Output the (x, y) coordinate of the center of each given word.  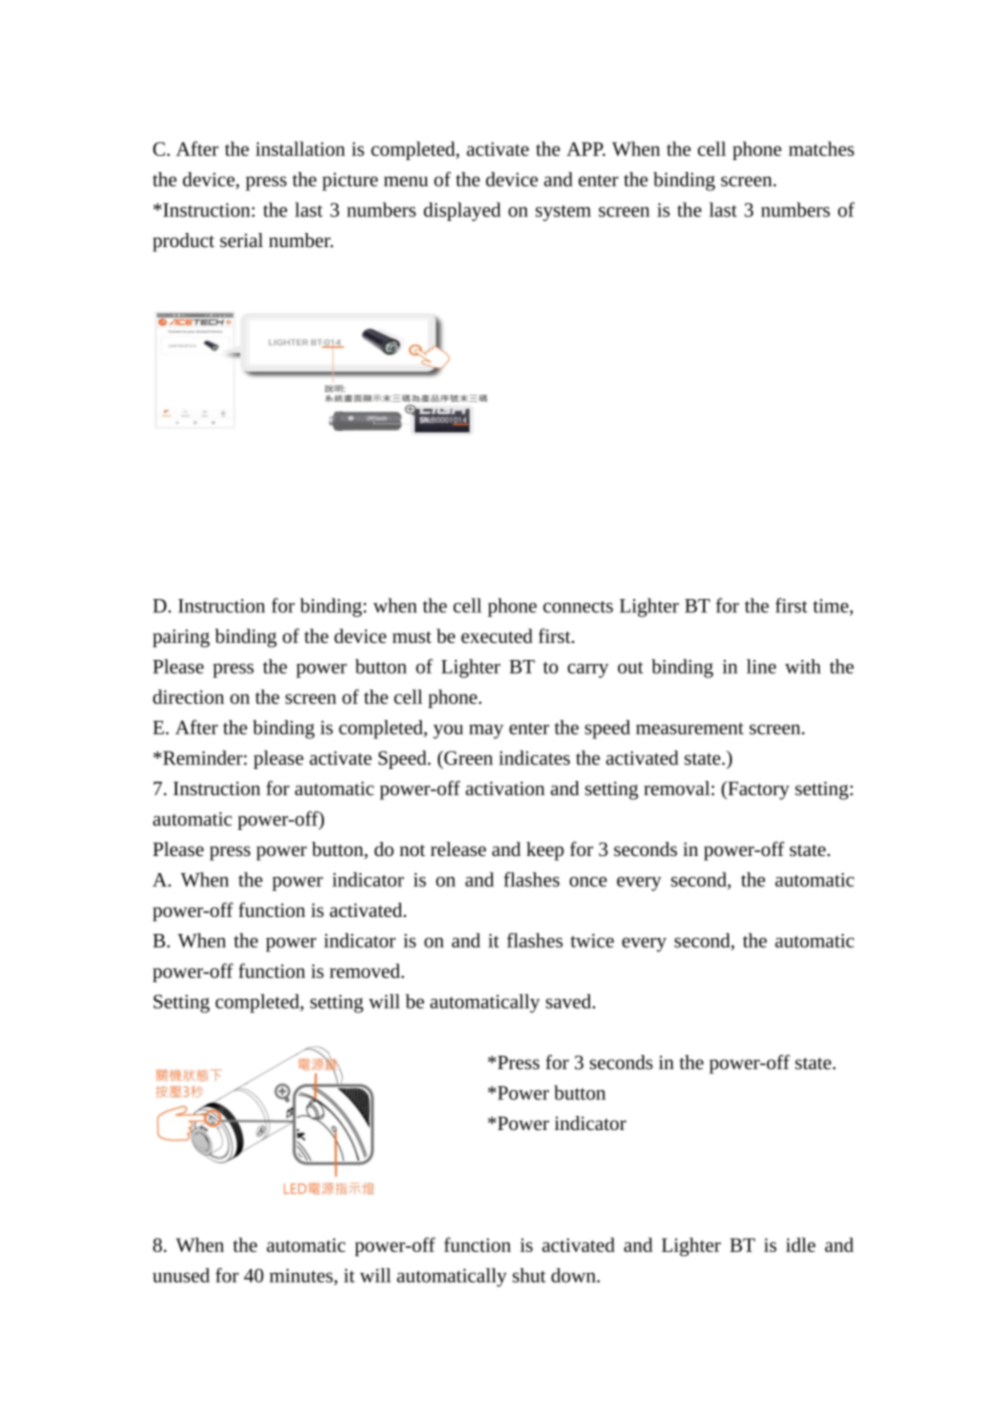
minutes (302, 1277)
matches (821, 148)
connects (578, 607)
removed (366, 970)
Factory (757, 790)
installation (300, 148)
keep (545, 851)
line (761, 666)
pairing (181, 638)
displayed (462, 211)
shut (529, 1275)
